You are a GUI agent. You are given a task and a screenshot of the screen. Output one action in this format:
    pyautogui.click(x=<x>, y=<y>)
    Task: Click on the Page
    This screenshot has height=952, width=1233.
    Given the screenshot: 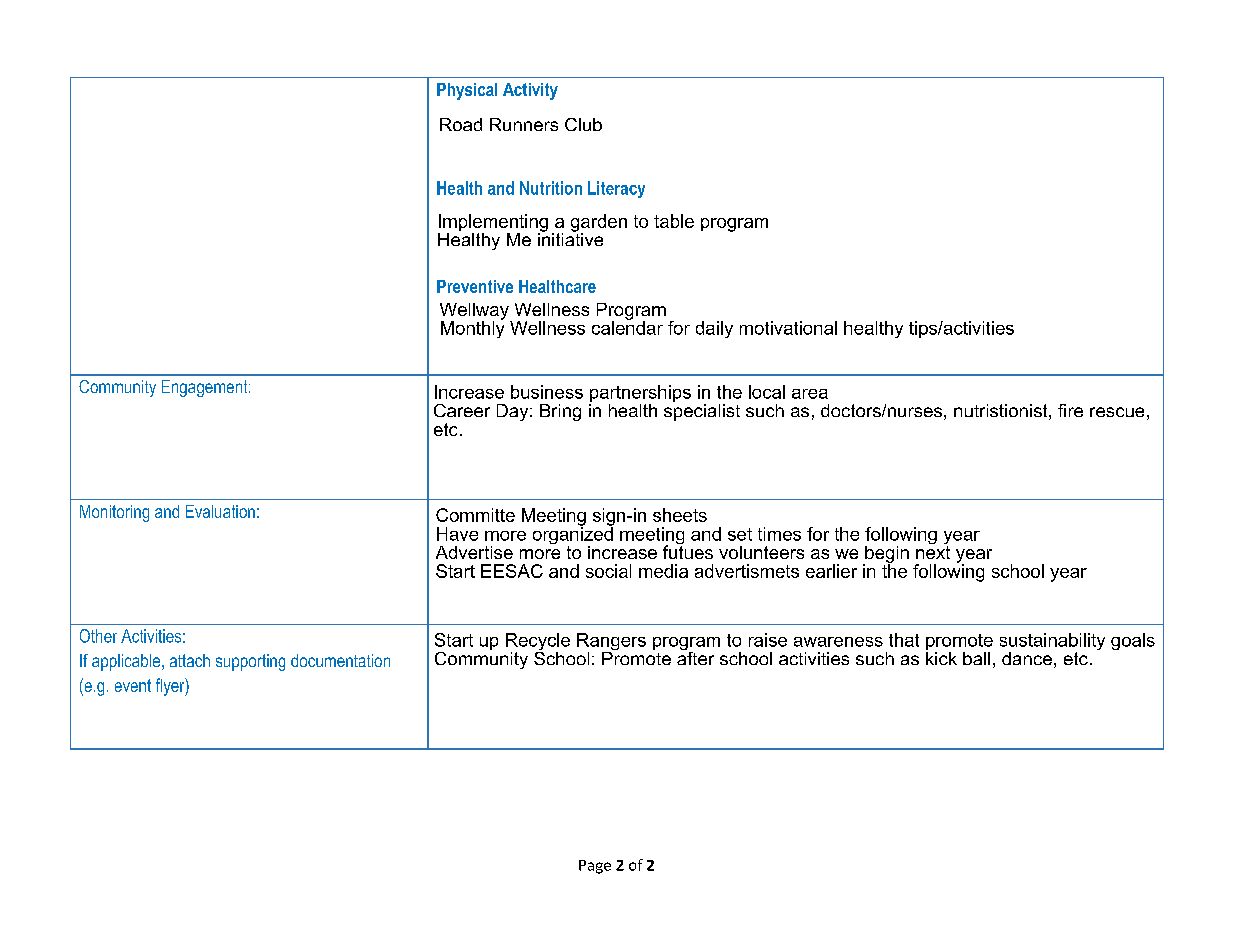 What is the action you would take?
    pyautogui.click(x=595, y=867)
